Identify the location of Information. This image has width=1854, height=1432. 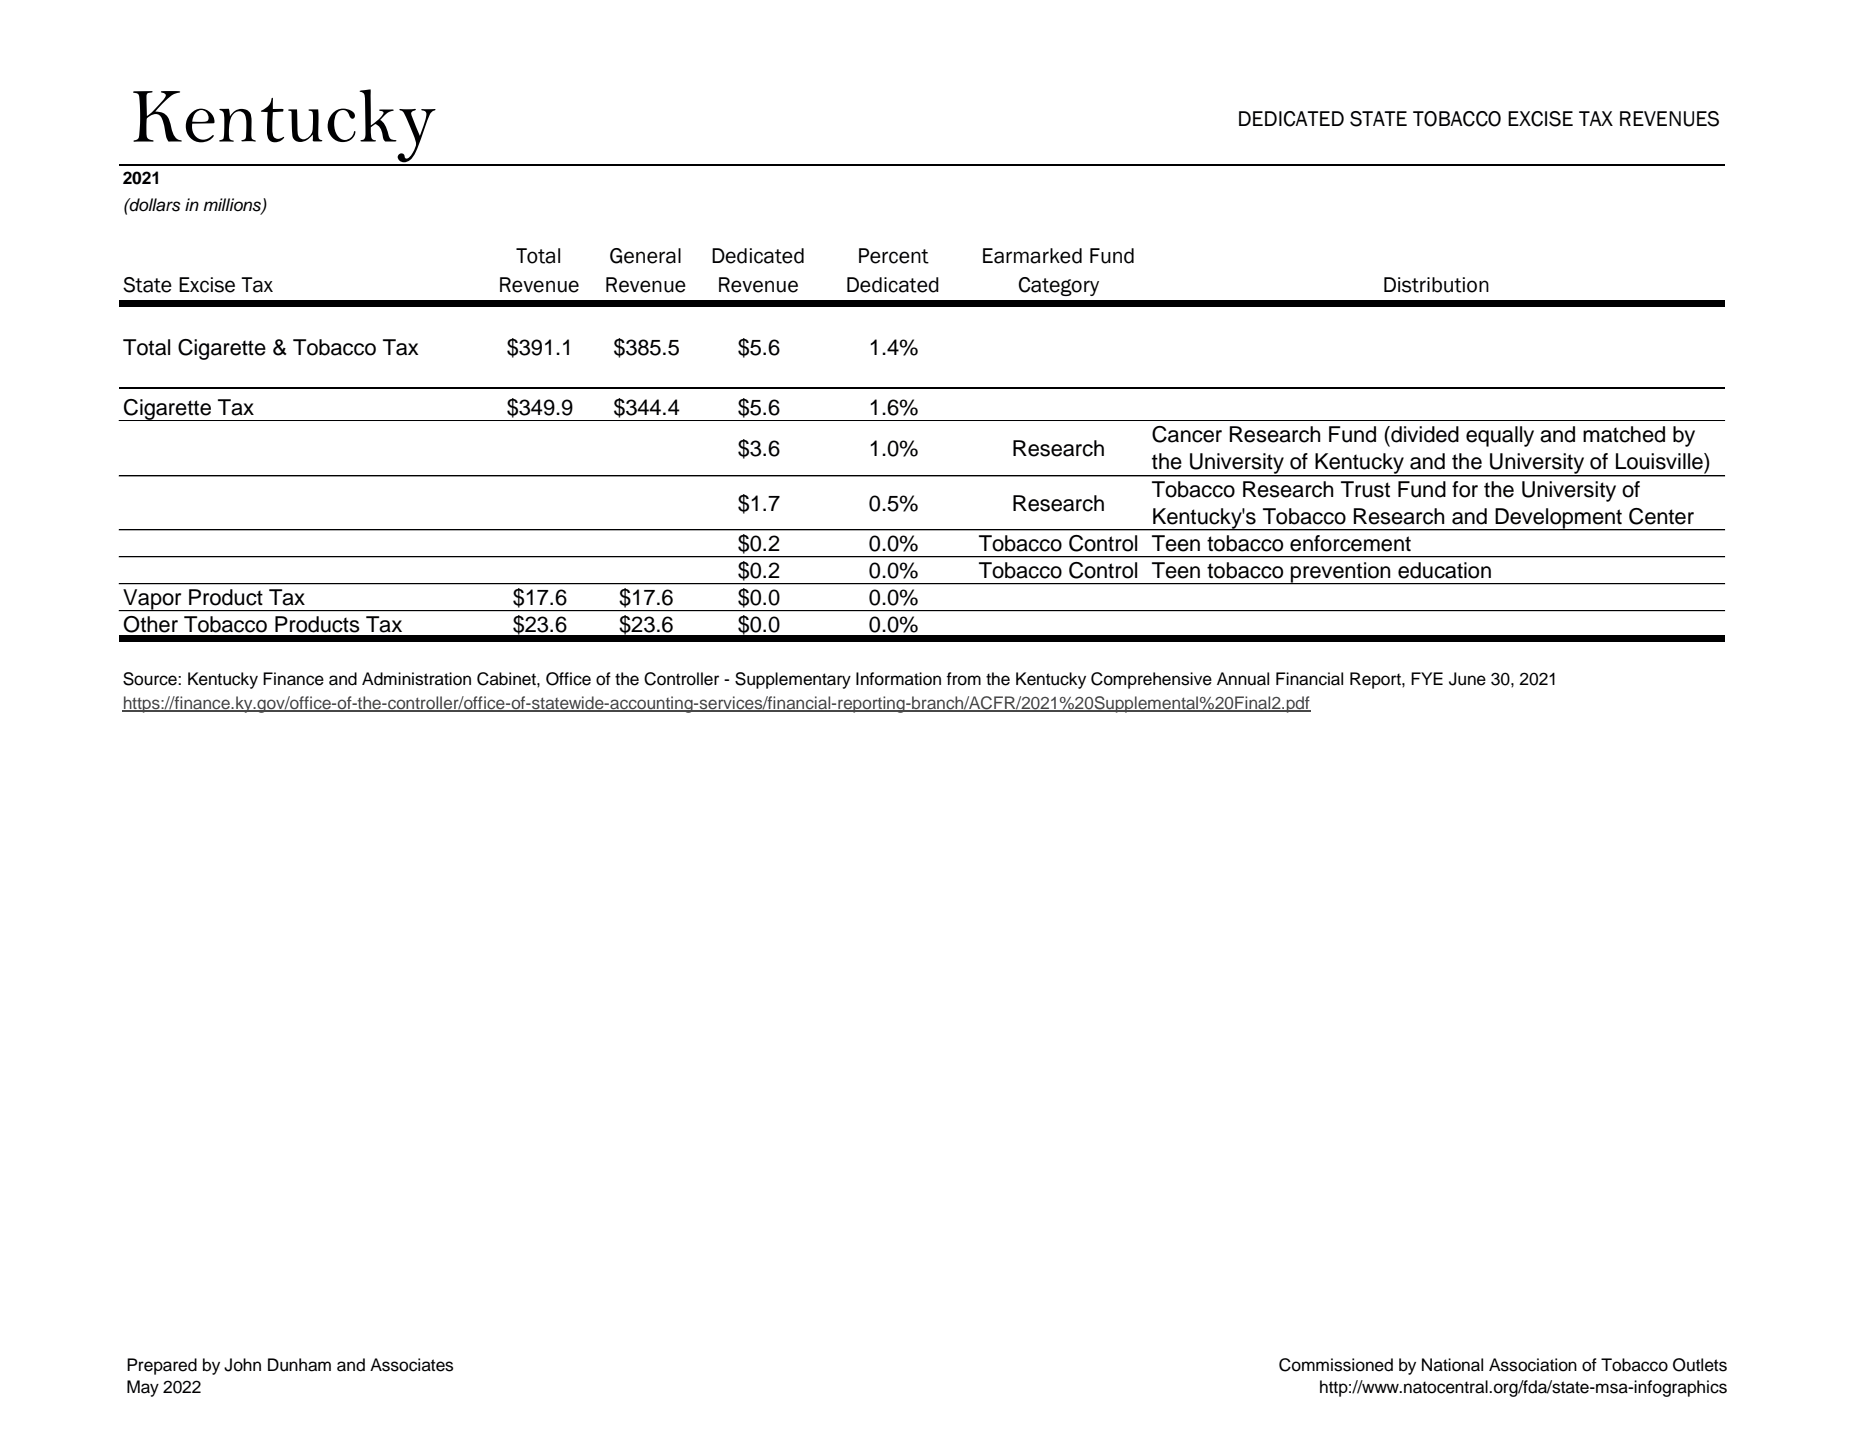
(898, 679).
